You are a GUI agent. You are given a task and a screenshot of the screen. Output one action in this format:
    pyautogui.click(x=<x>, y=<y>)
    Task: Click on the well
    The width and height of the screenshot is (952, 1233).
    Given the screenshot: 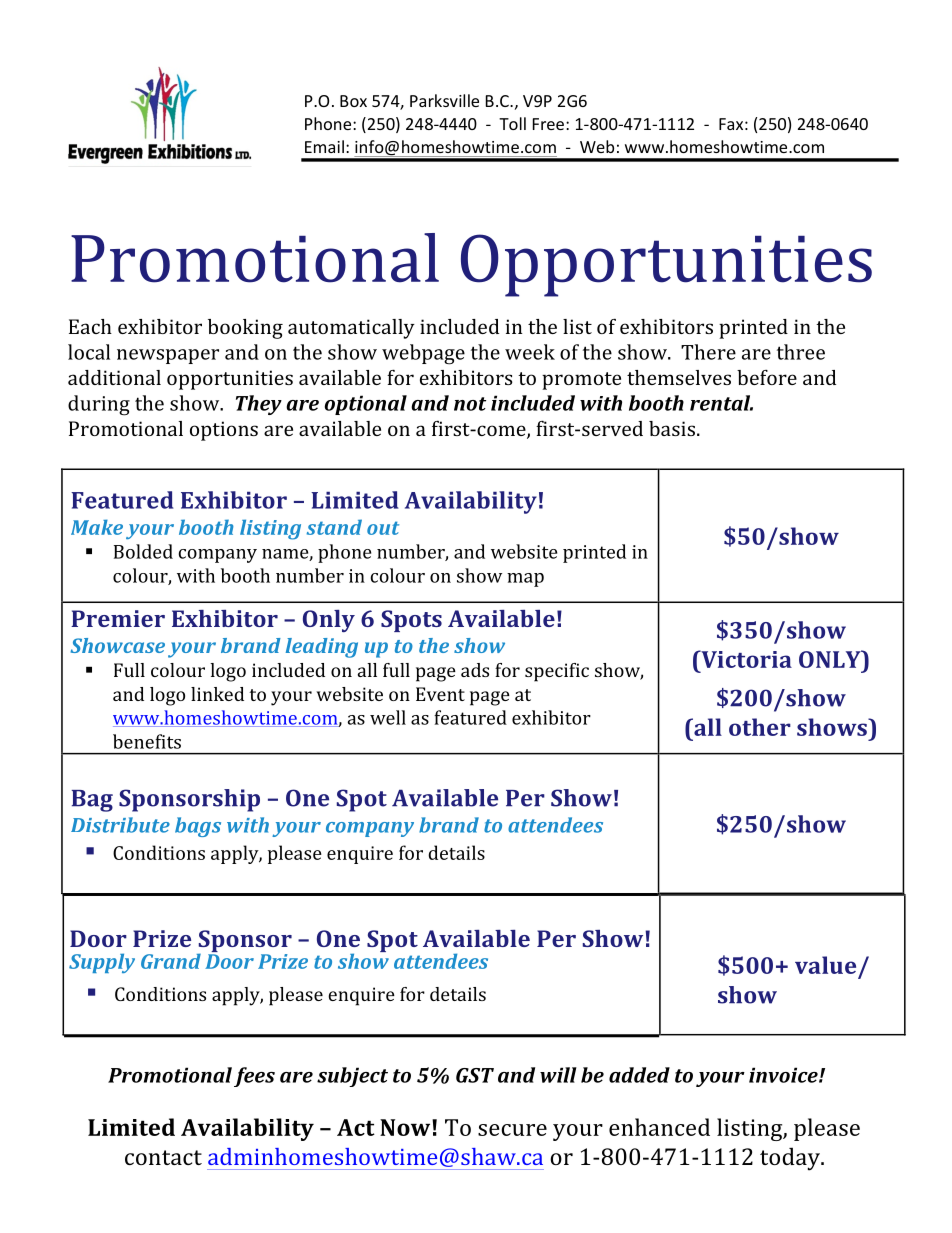 What is the action you would take?
    pyautogui.click(x=388, y=717)
